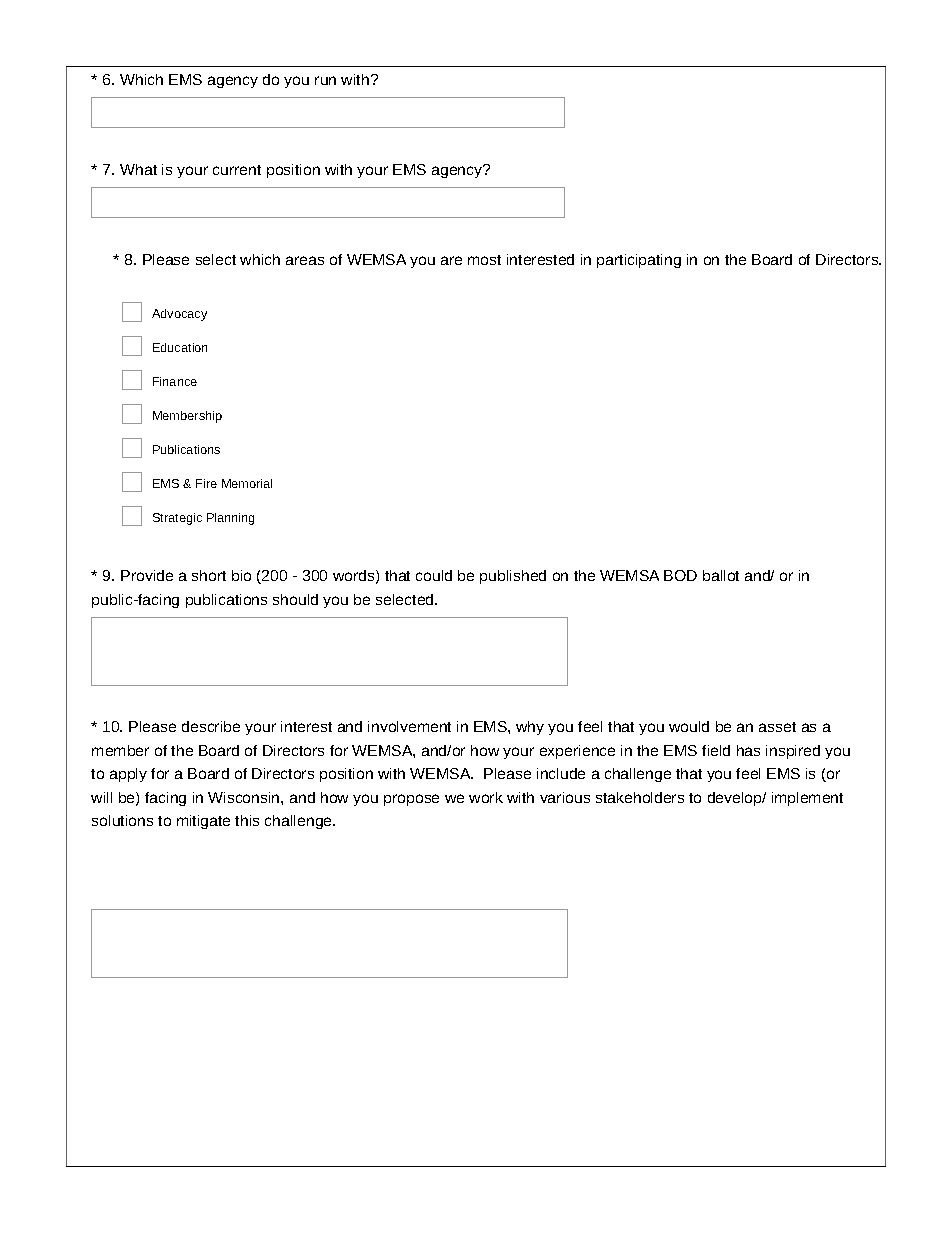 The width and height of the screenshot is (952, 1233). What do you see at coordinates (180, 347) in the screenshot?
I see `Education` at bounding box center [180, 347].
